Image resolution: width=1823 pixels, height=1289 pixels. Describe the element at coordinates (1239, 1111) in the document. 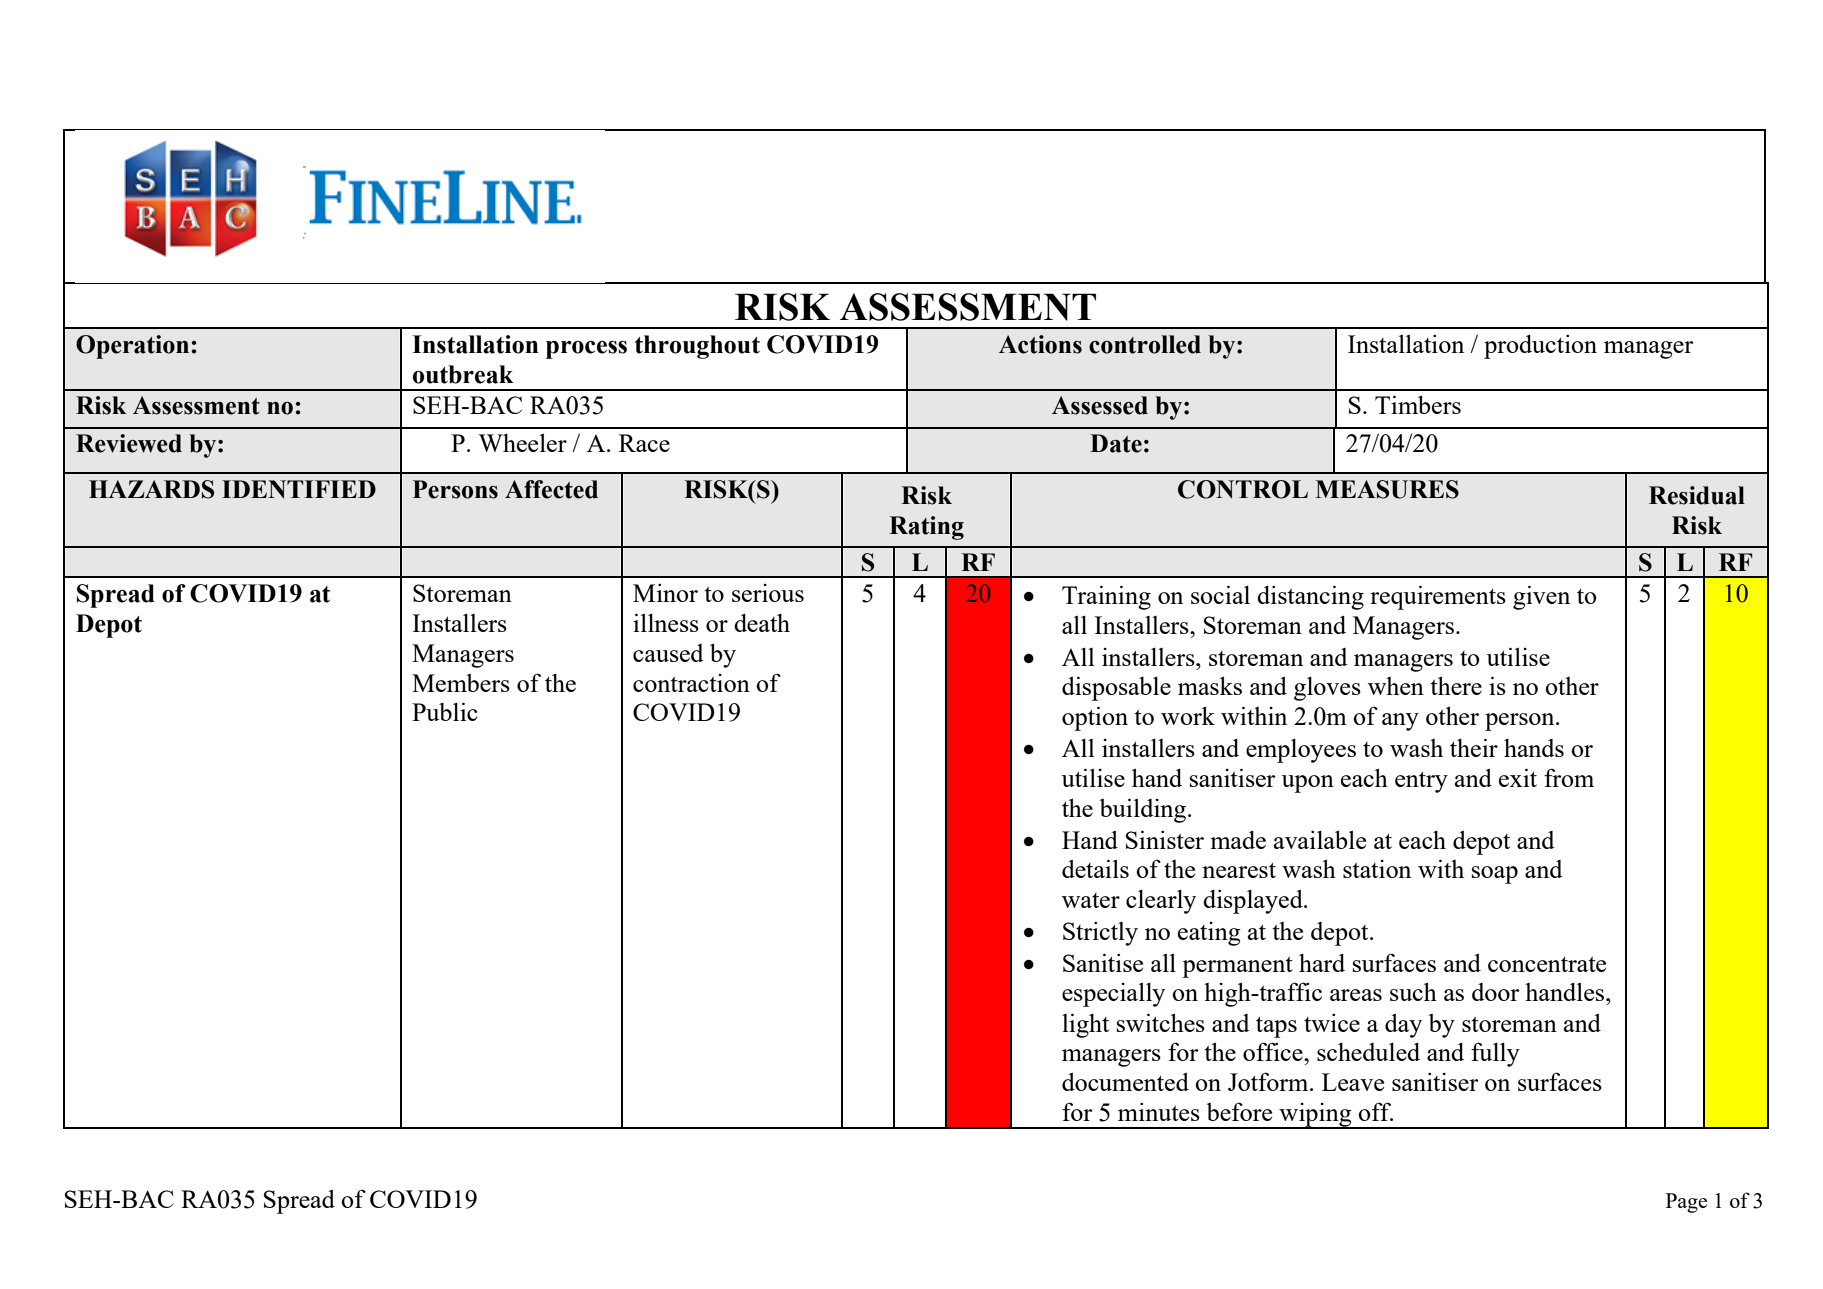

I see `before` at that location.
